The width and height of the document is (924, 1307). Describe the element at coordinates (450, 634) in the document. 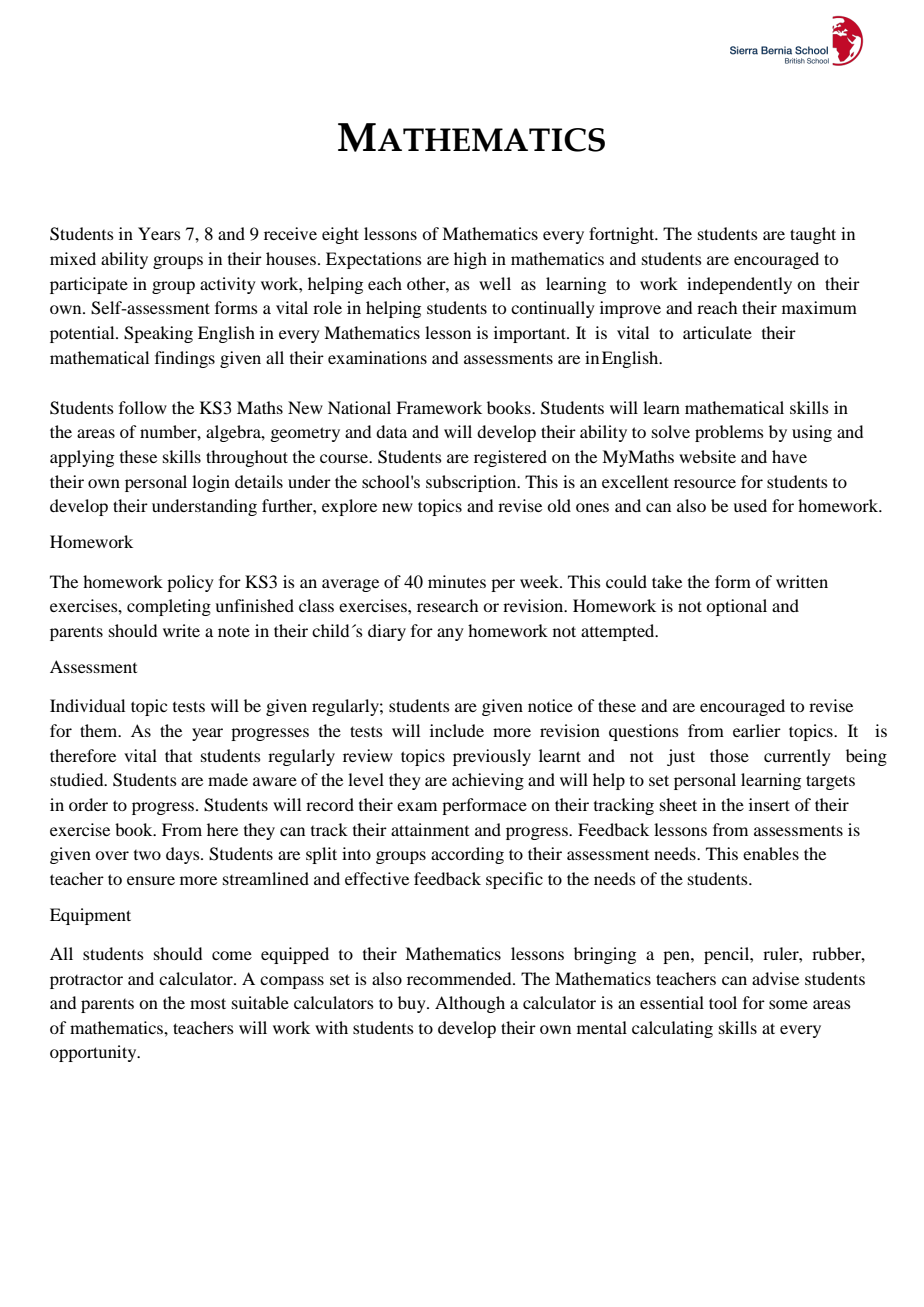

I see `any` at that location.
